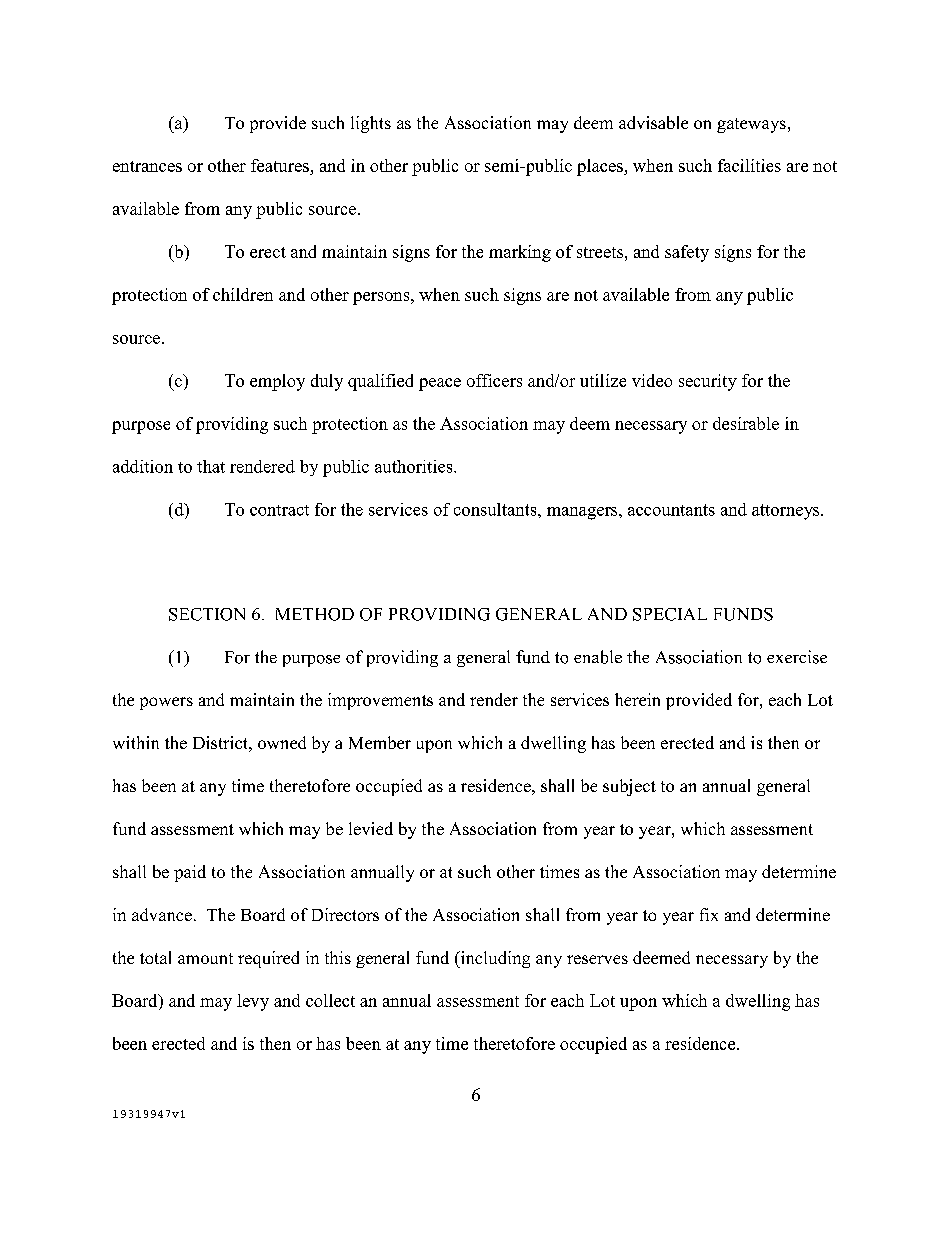 The image size is (952, 1233). What do you see at coordinates (277, 382) in the document?
I see `employ` at bounding box center [277, 382].
